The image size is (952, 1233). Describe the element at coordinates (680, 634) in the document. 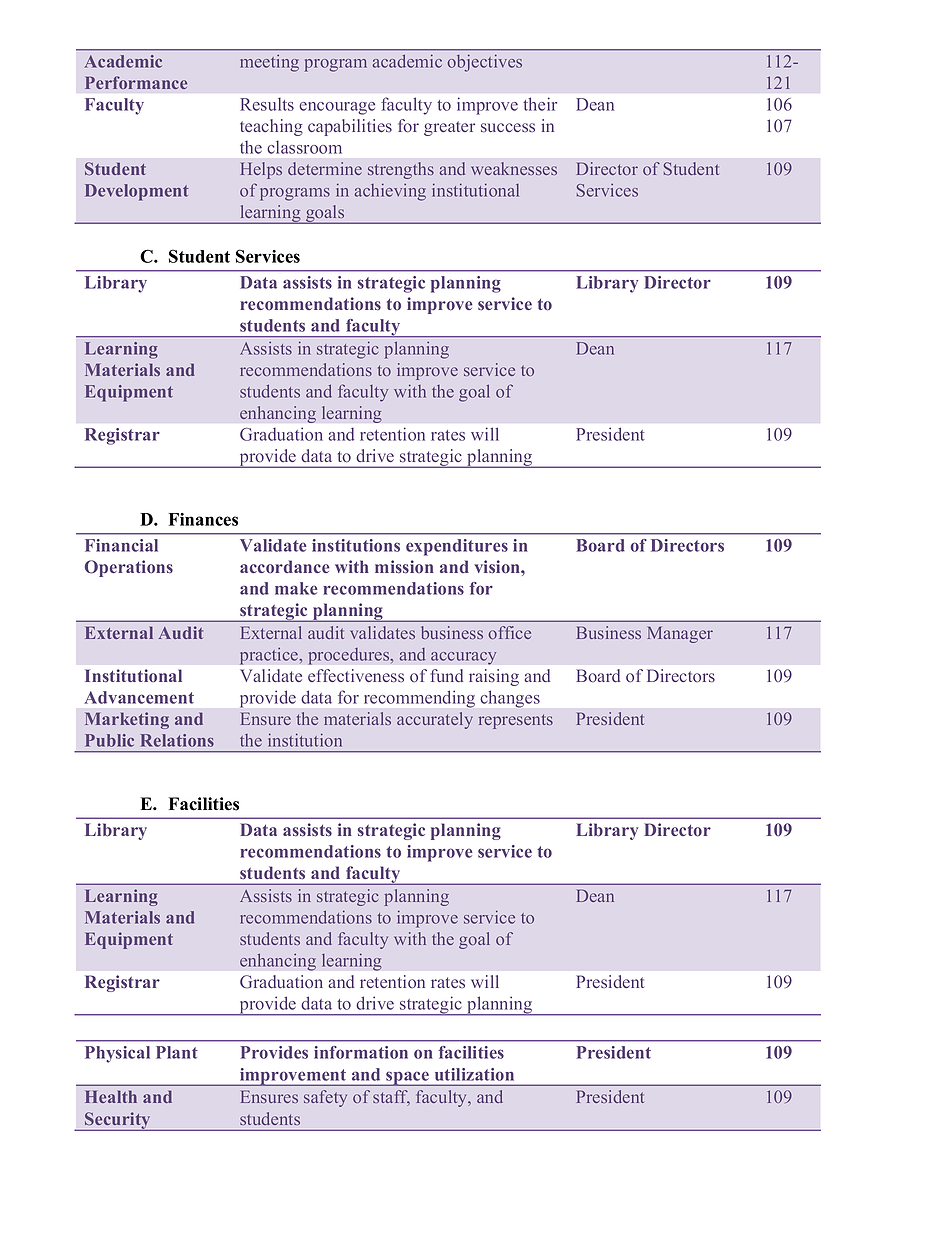

I see `Manager` at that location.
